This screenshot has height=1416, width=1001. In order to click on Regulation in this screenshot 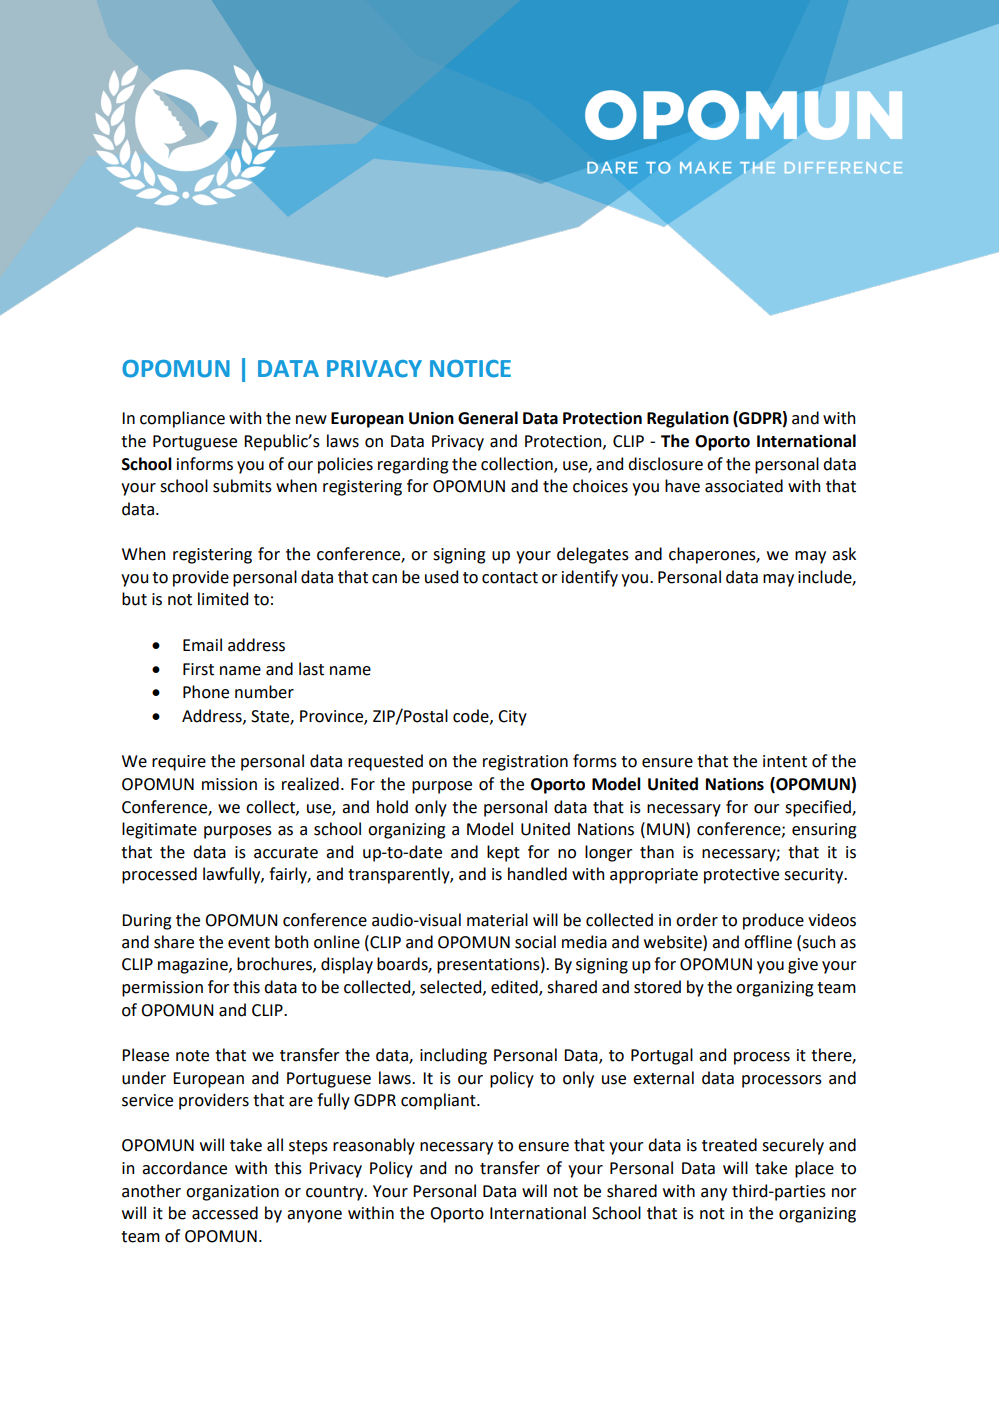, I will do `click(688, 419)`.
